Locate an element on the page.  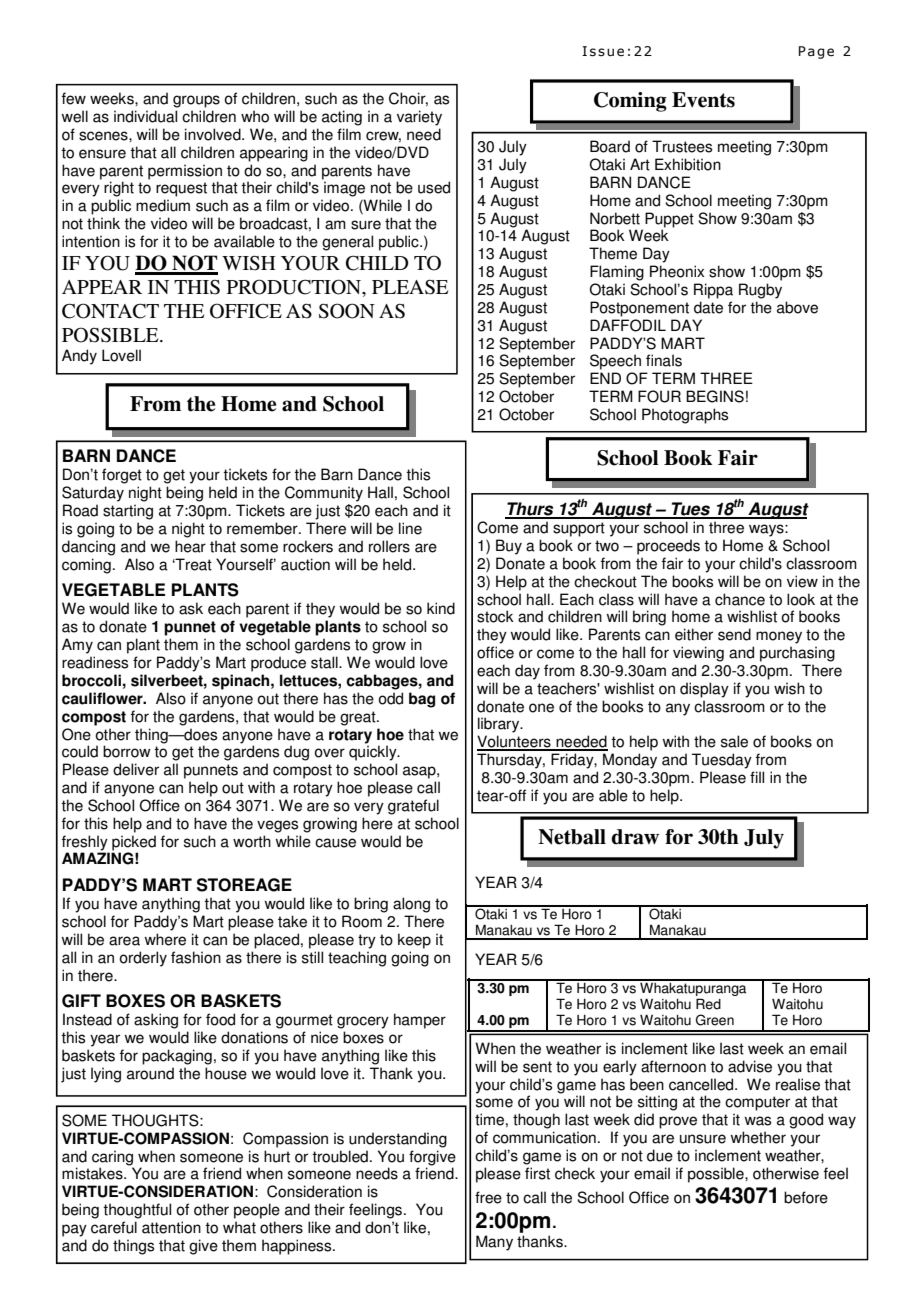
free is located at coordinates (488, 1197).
